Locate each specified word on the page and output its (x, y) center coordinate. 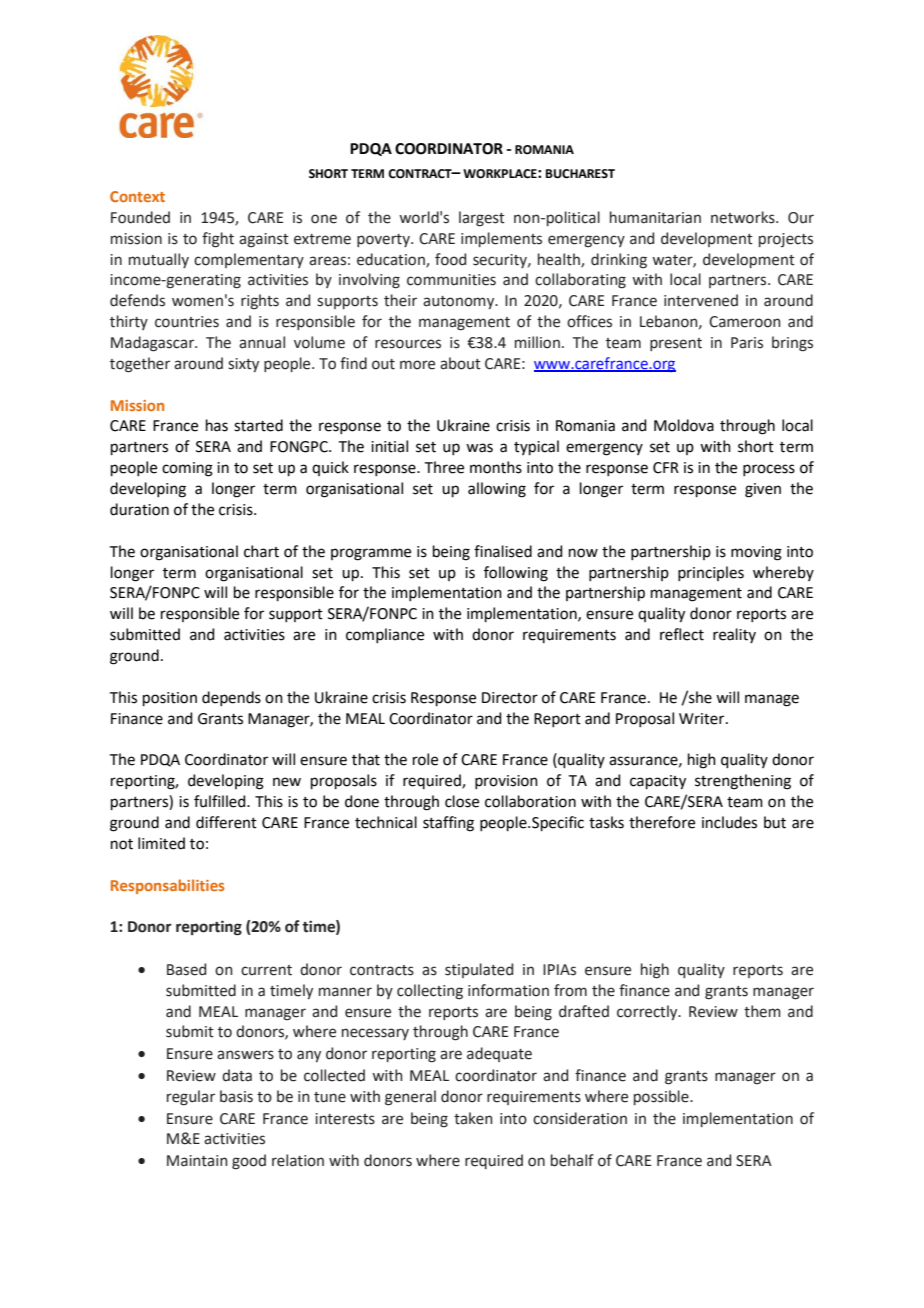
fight (218, 240)
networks (744, 217)
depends (231, 698)
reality (734, 635)
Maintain (197, 1161)
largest (482, 219)
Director (510, 698)
